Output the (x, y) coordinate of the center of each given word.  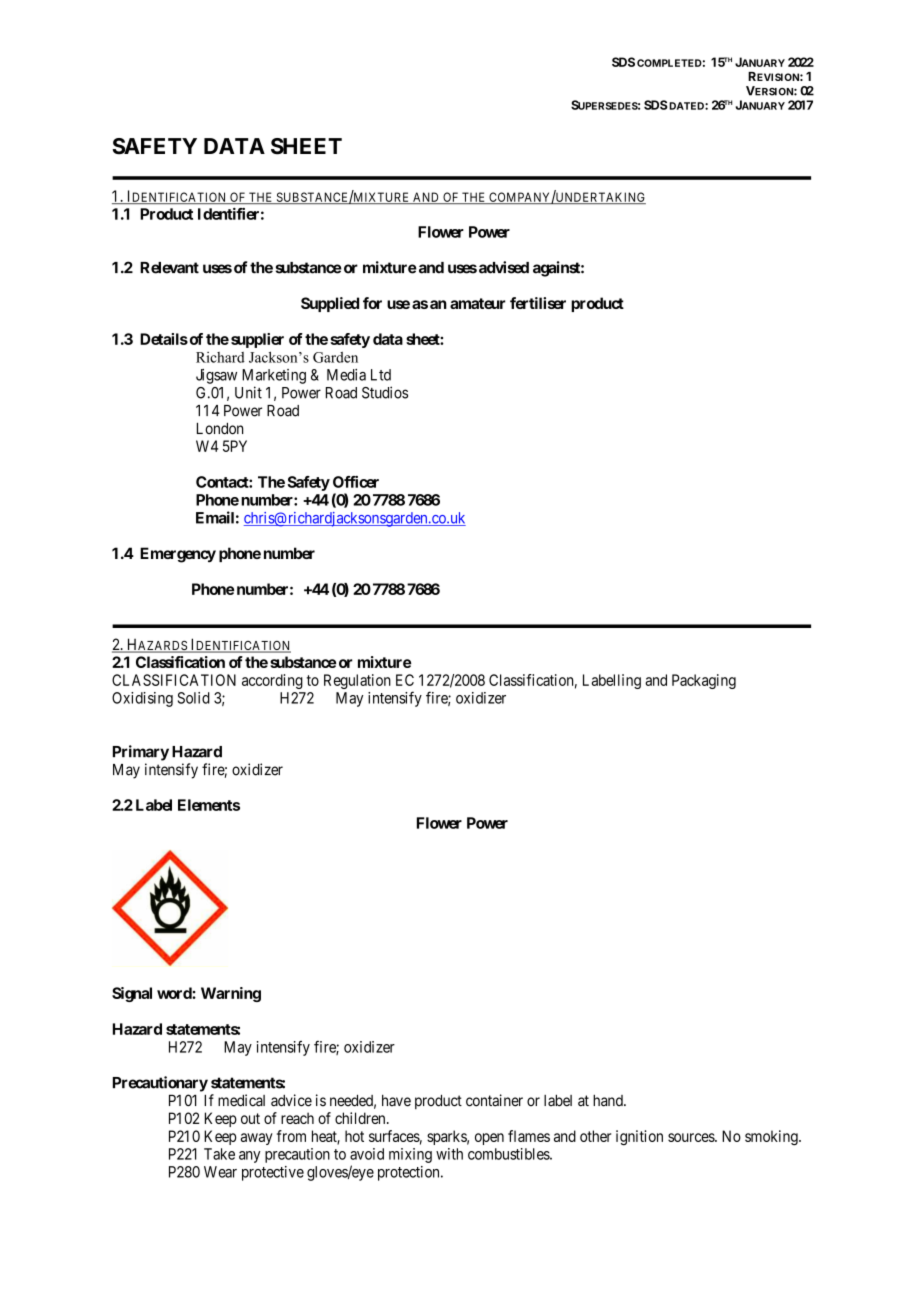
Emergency (178, 555)
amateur (478, 303)
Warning (231, 994)
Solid (194, 698)
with (449, 1154)
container (494, 1100)
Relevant (169, 268)
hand (609, 1101)
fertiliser (538, 303)
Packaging (704, 681)
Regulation (357, 681)
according (272, 681)
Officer (356, 482)
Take (219, 1154)
